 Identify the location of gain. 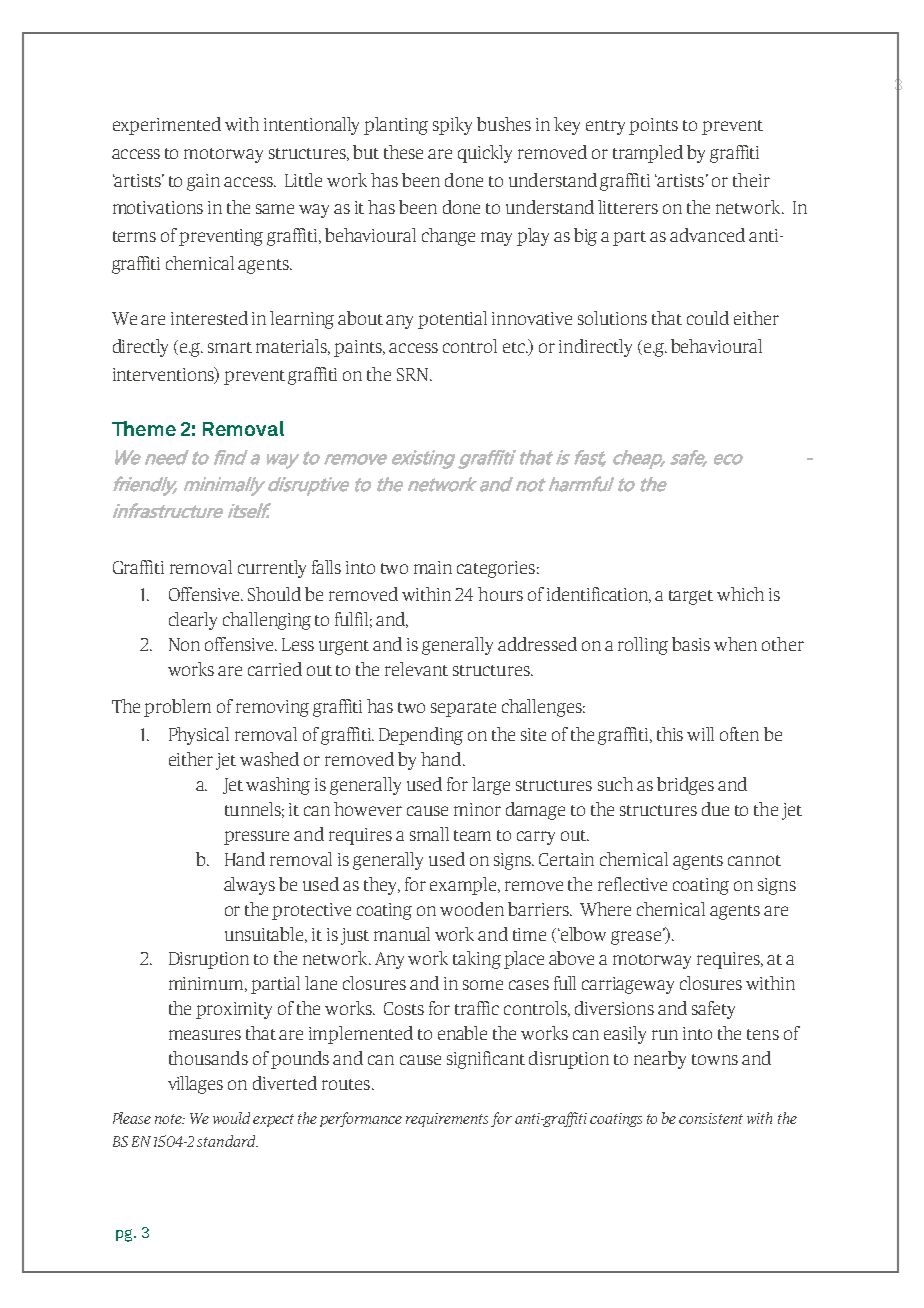
(203, 182).
